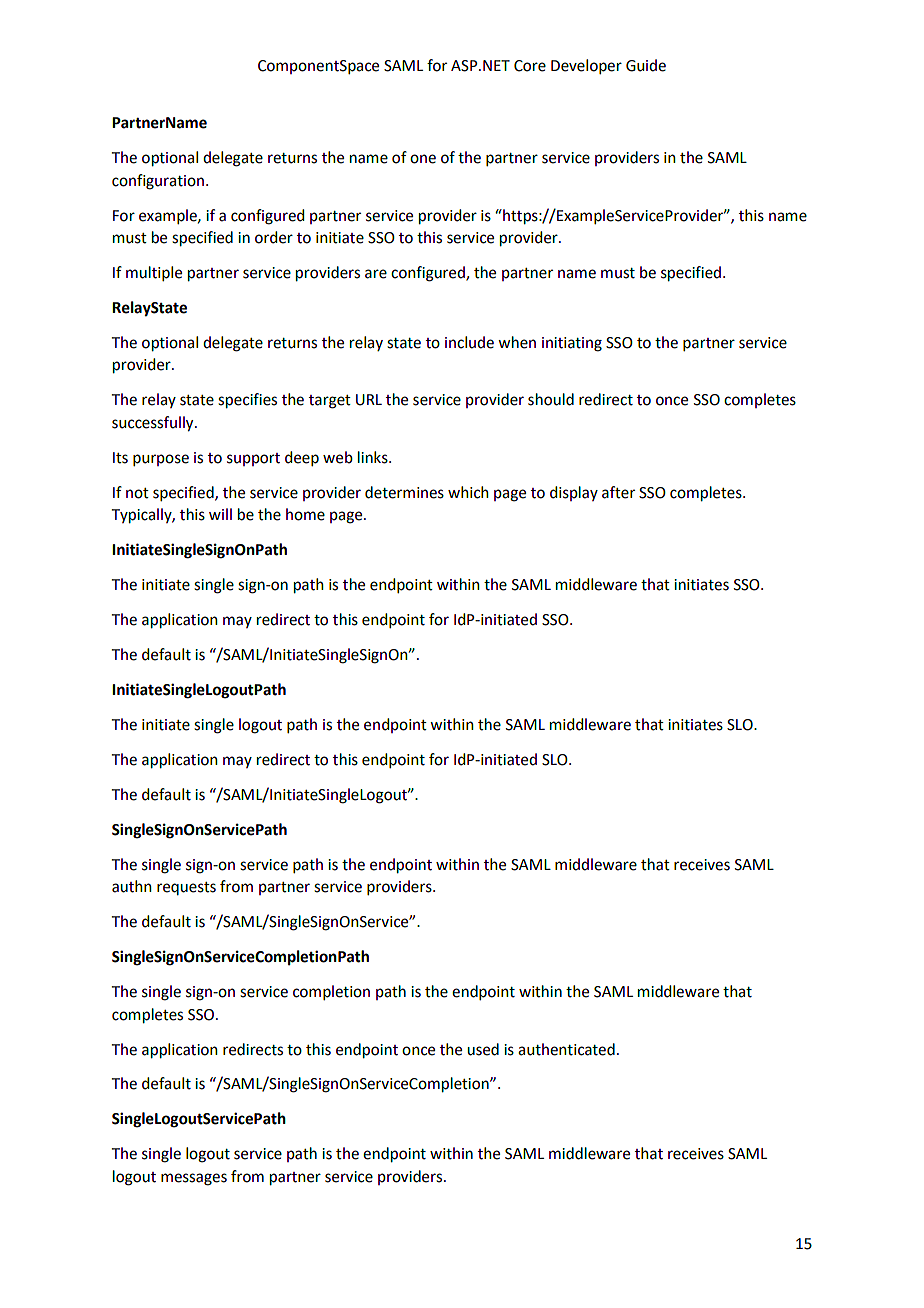 The height and width of the screenshot is (1308, 924). What do you see at coordinates (404, 492) in the screenshot?
I see `determines` at bounding box center [404, 492].
